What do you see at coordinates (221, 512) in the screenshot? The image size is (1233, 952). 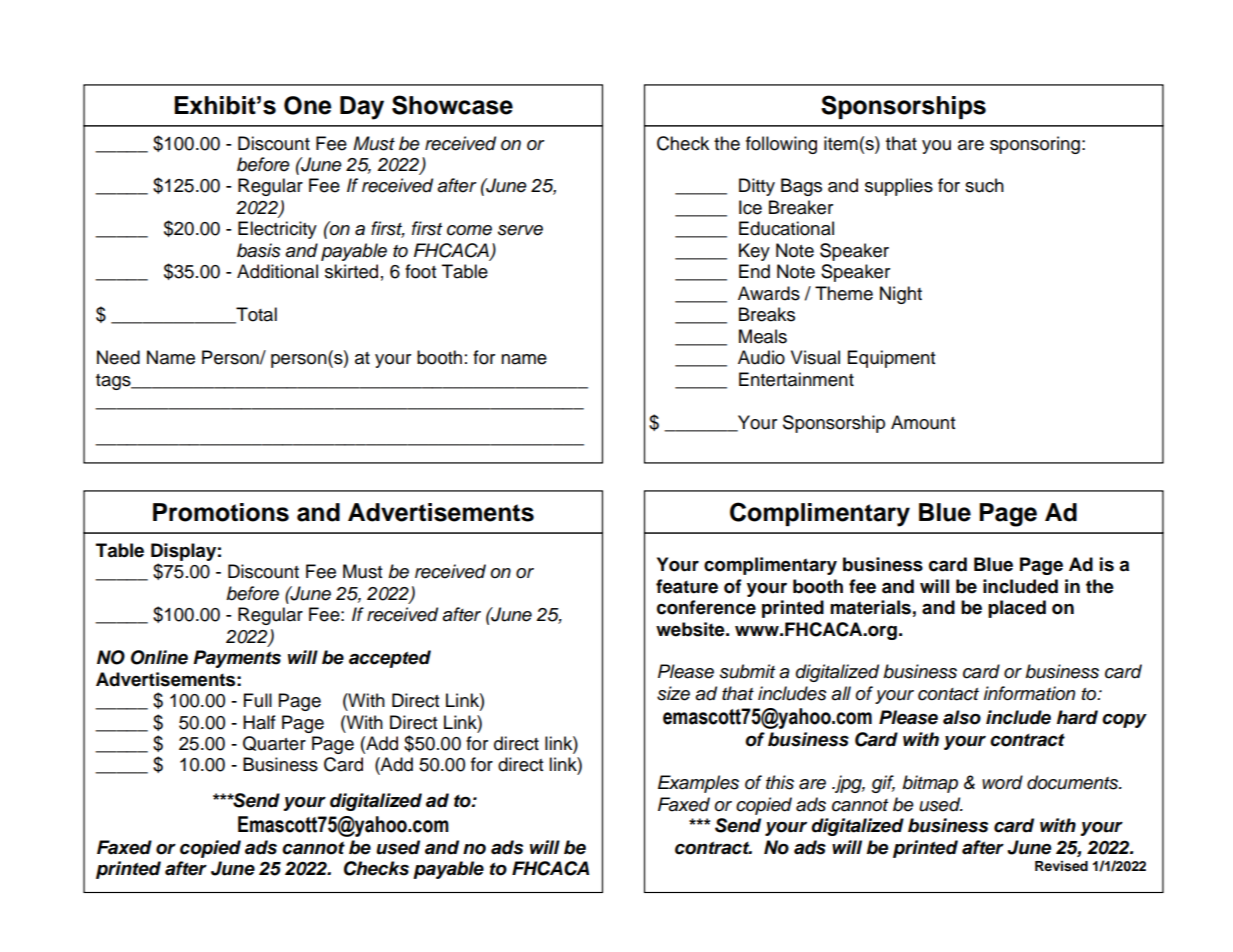 I see `Promotions` at bounding box center [221, 512].
